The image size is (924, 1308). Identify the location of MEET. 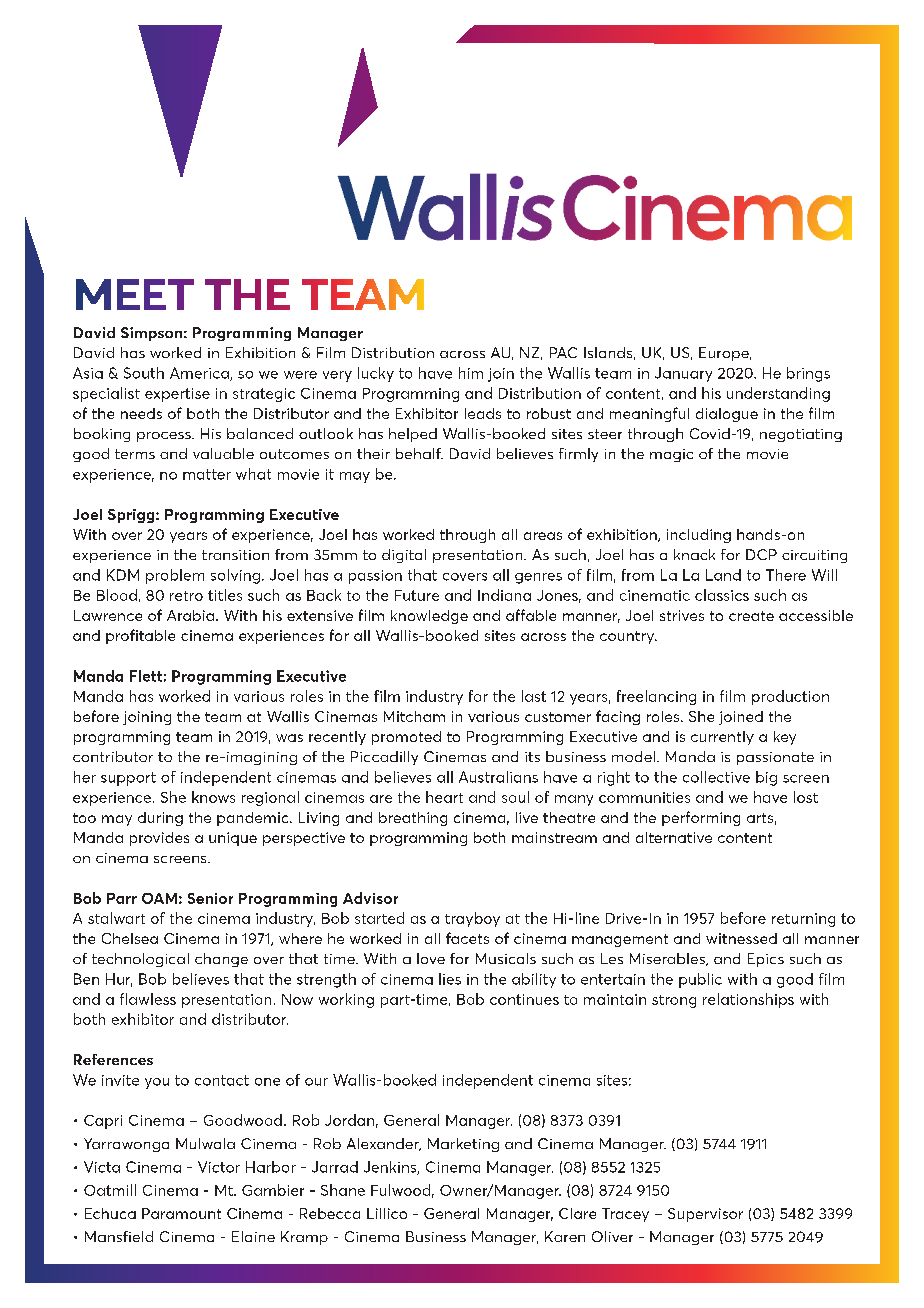
(135, 294).
